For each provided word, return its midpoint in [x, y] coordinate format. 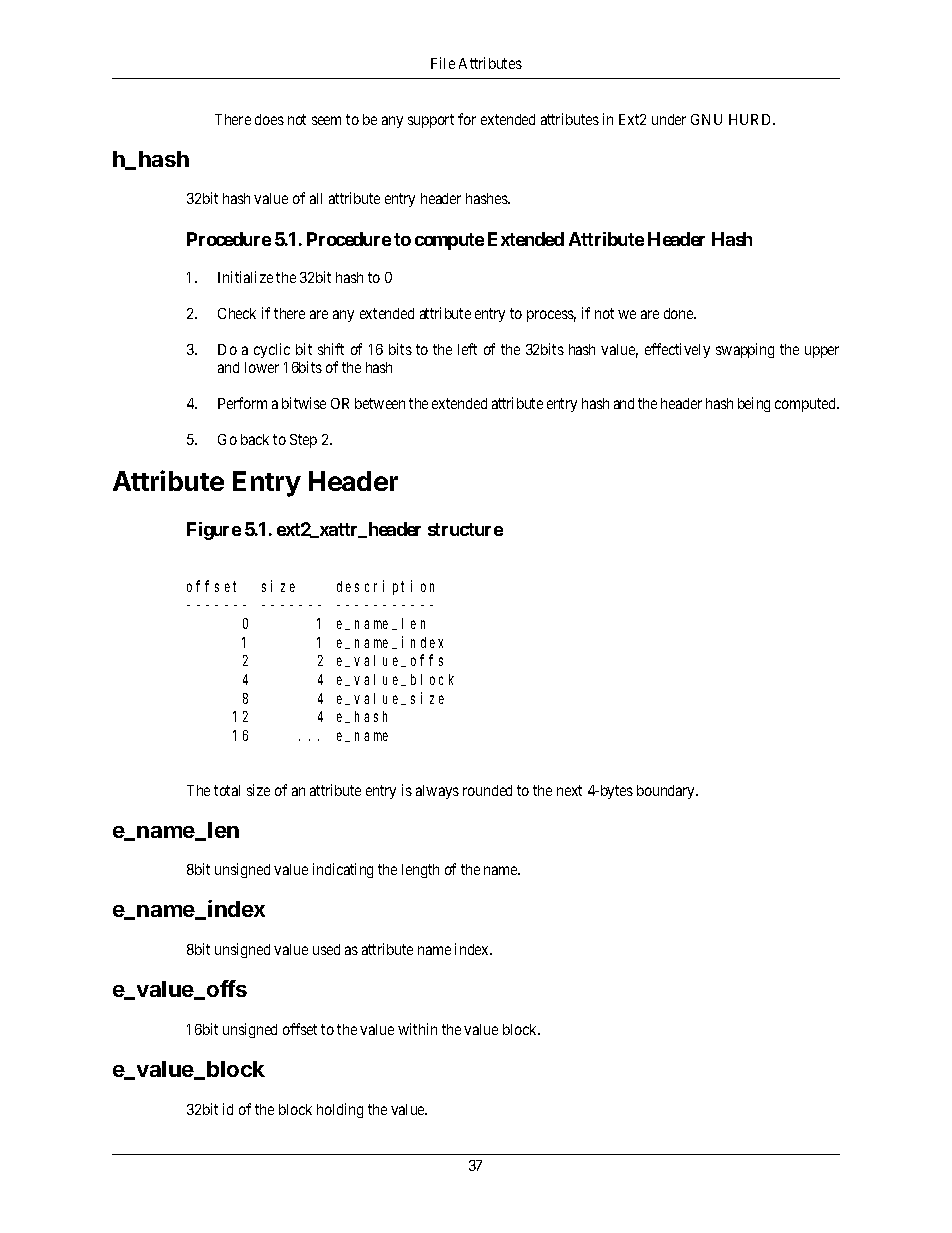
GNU [706, 119]
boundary [667, 792]
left [467, 349]
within [417, 1029]
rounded [487, 790]
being [754, 404]
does [269, 119]
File [443, 63]
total [227, 790]
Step [303, 441]
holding [340, 1110]
